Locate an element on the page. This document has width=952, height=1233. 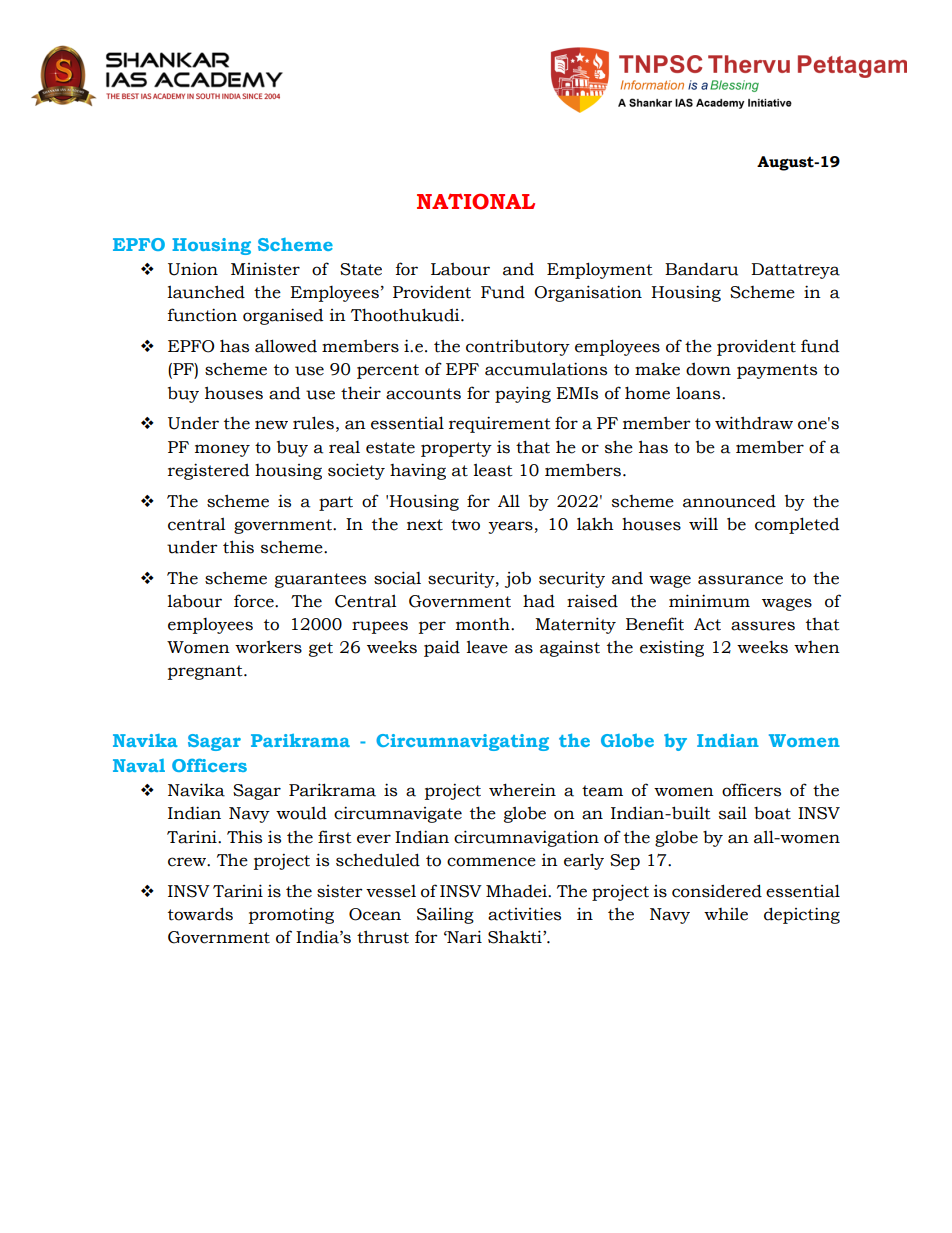
boat is located at coordinates (772, 813).
